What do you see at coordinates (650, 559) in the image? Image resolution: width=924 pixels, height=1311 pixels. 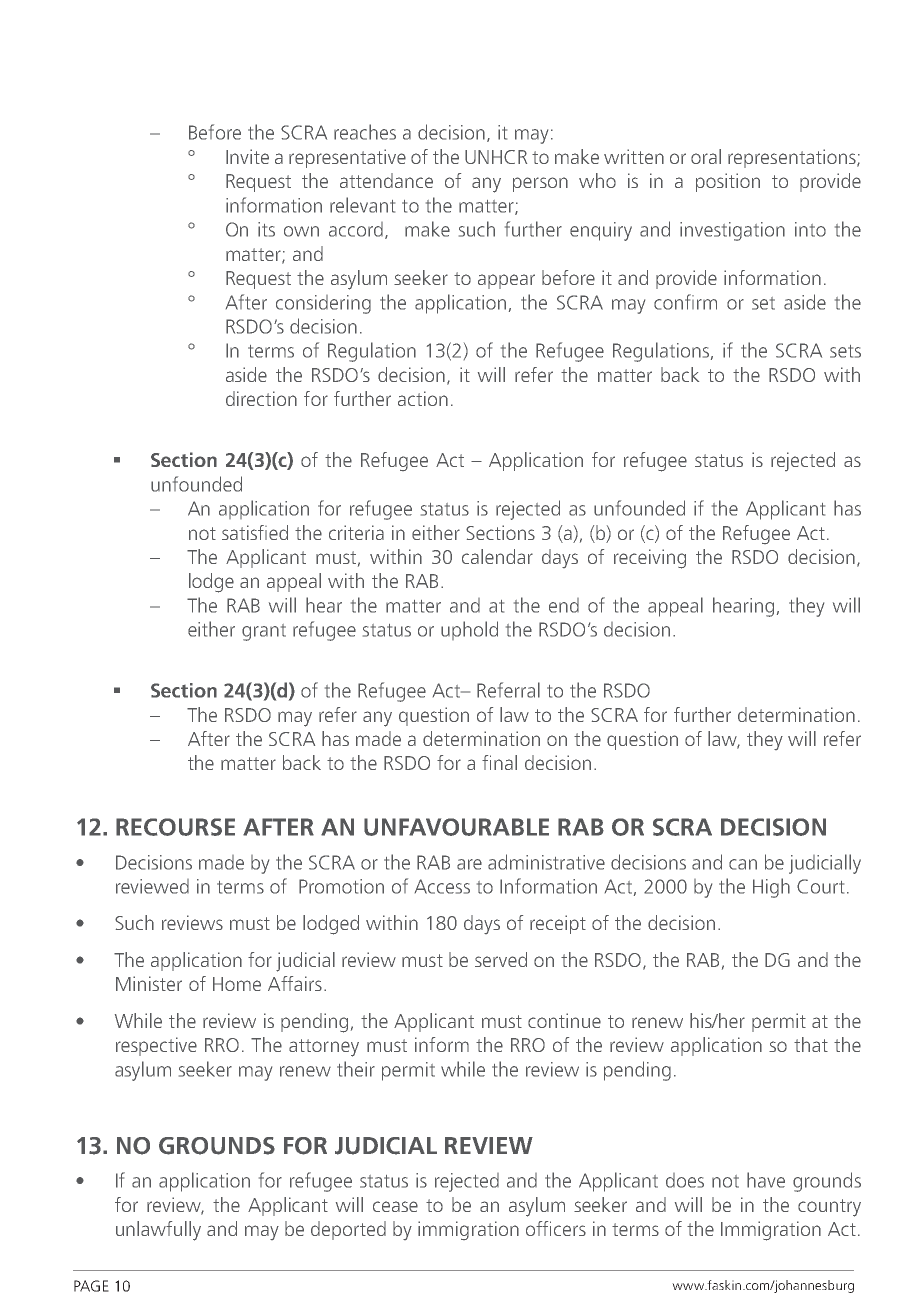 I see `receiving` at bounding box center [650, 559].
